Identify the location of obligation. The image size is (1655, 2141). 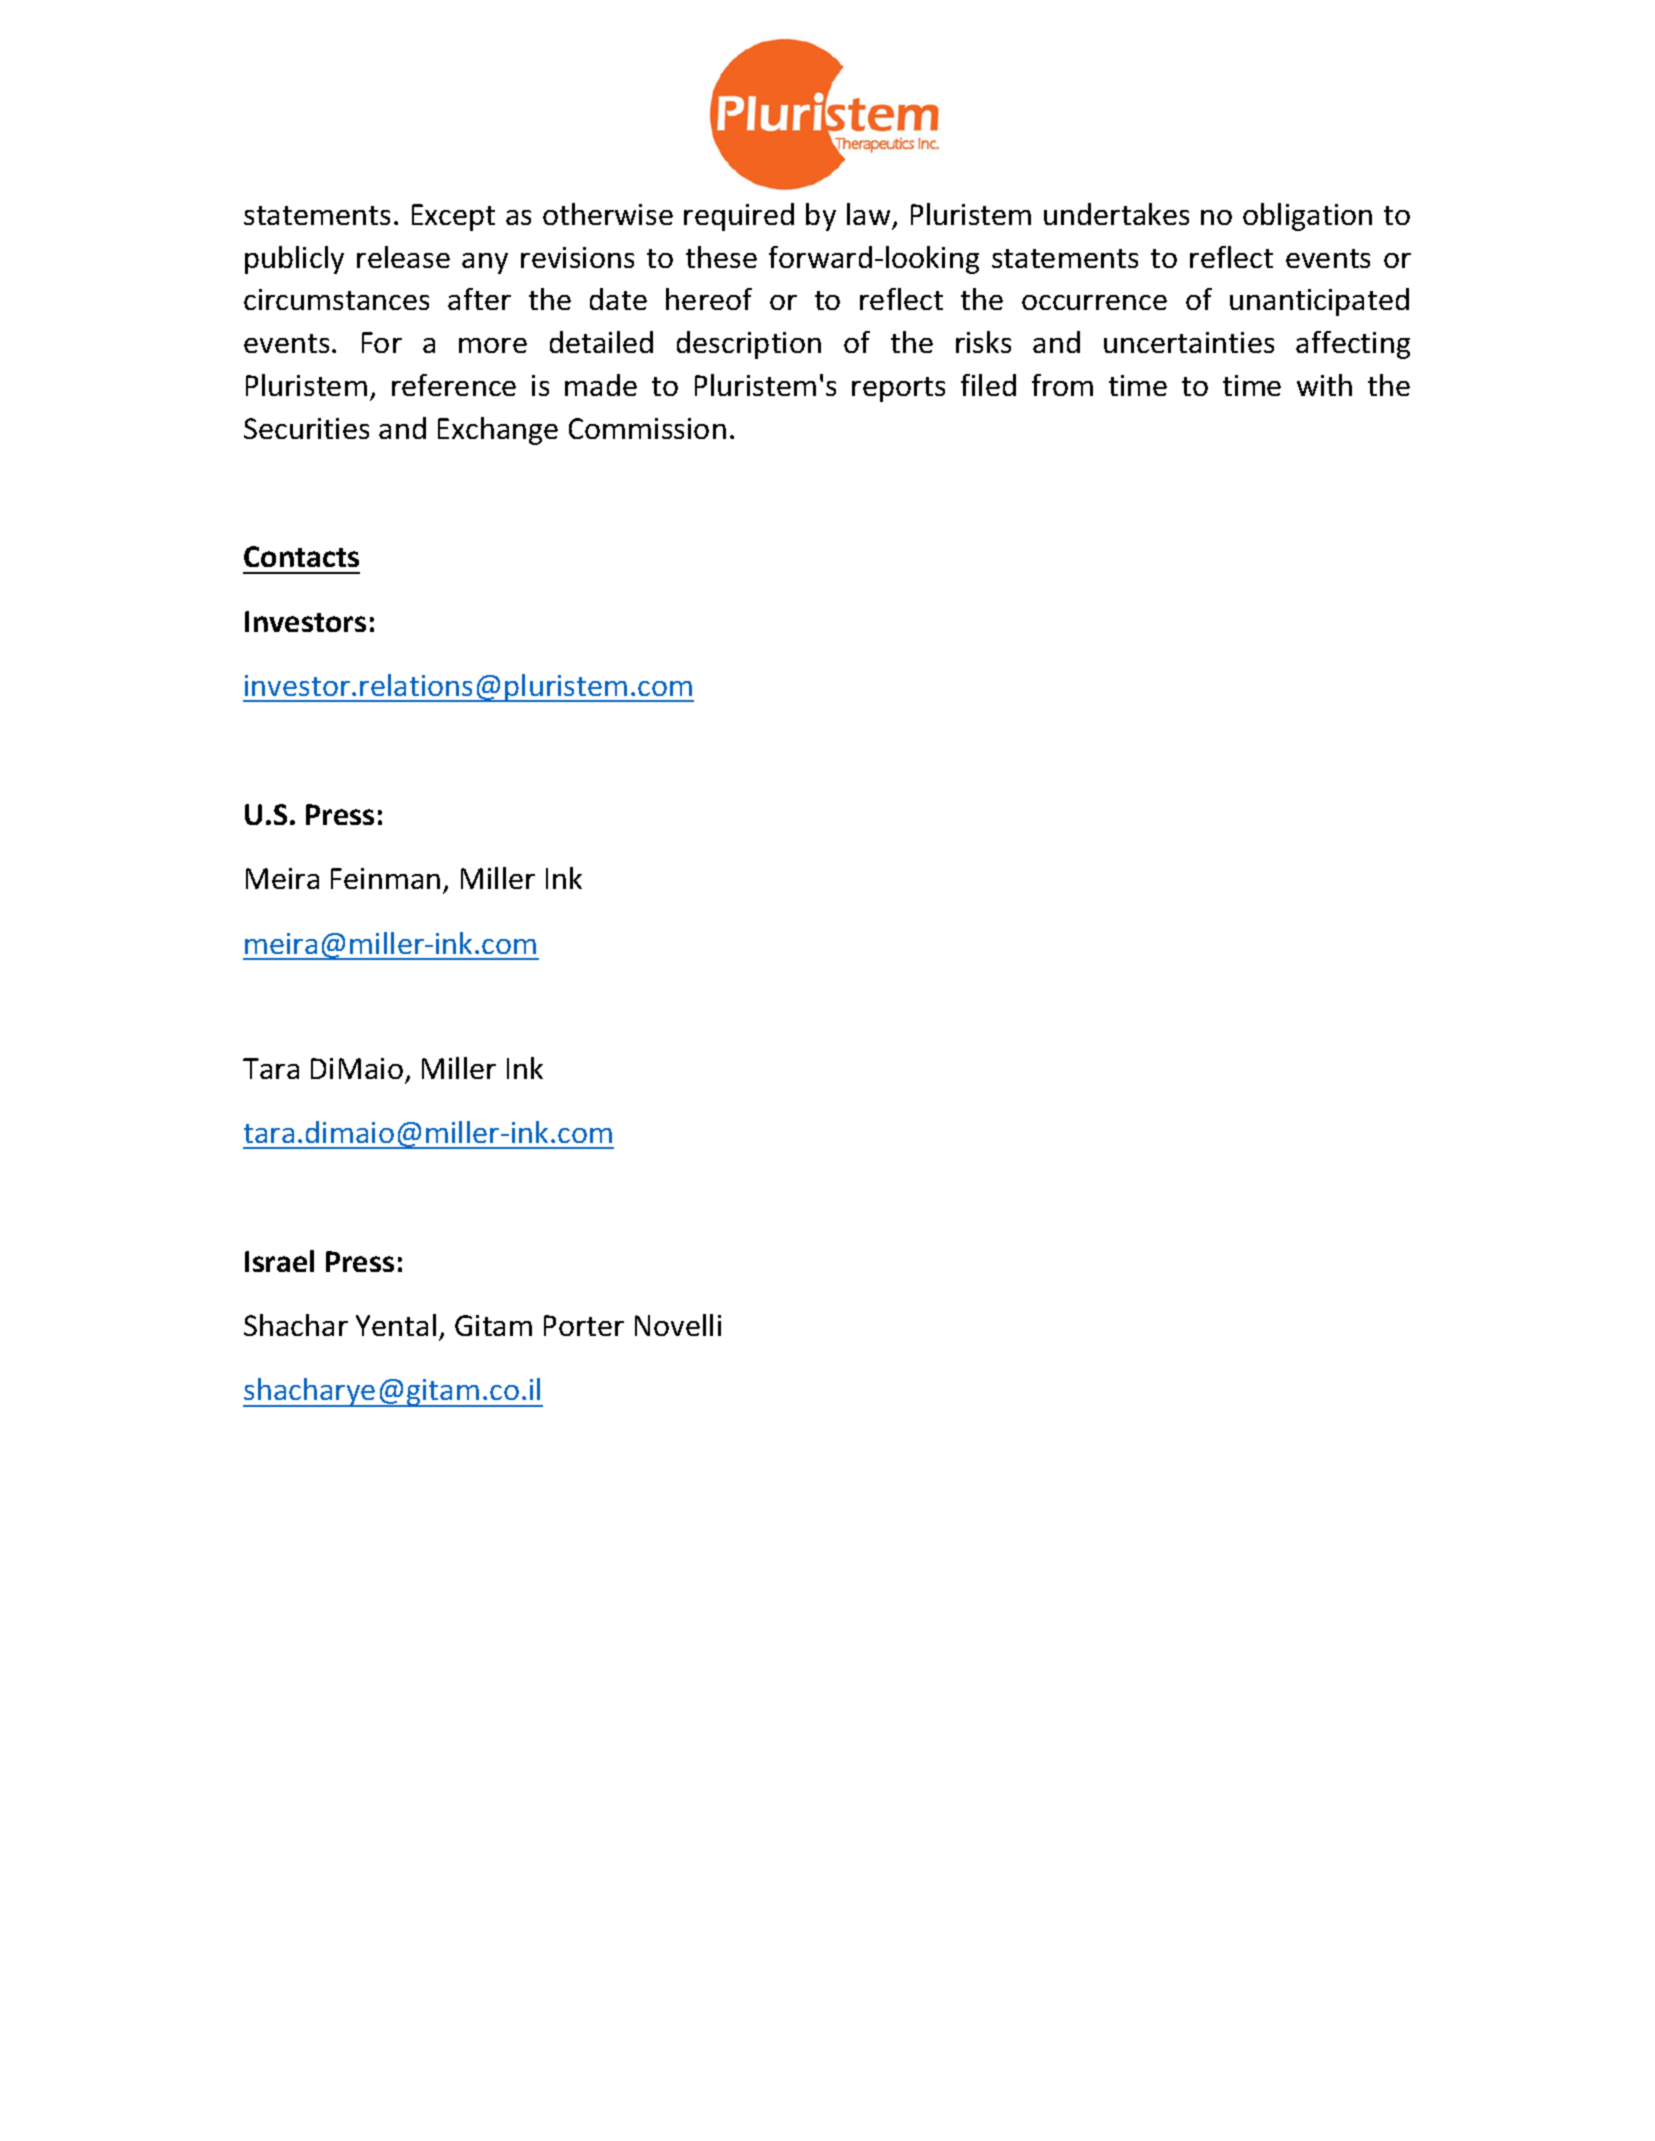
(1307, 217).
